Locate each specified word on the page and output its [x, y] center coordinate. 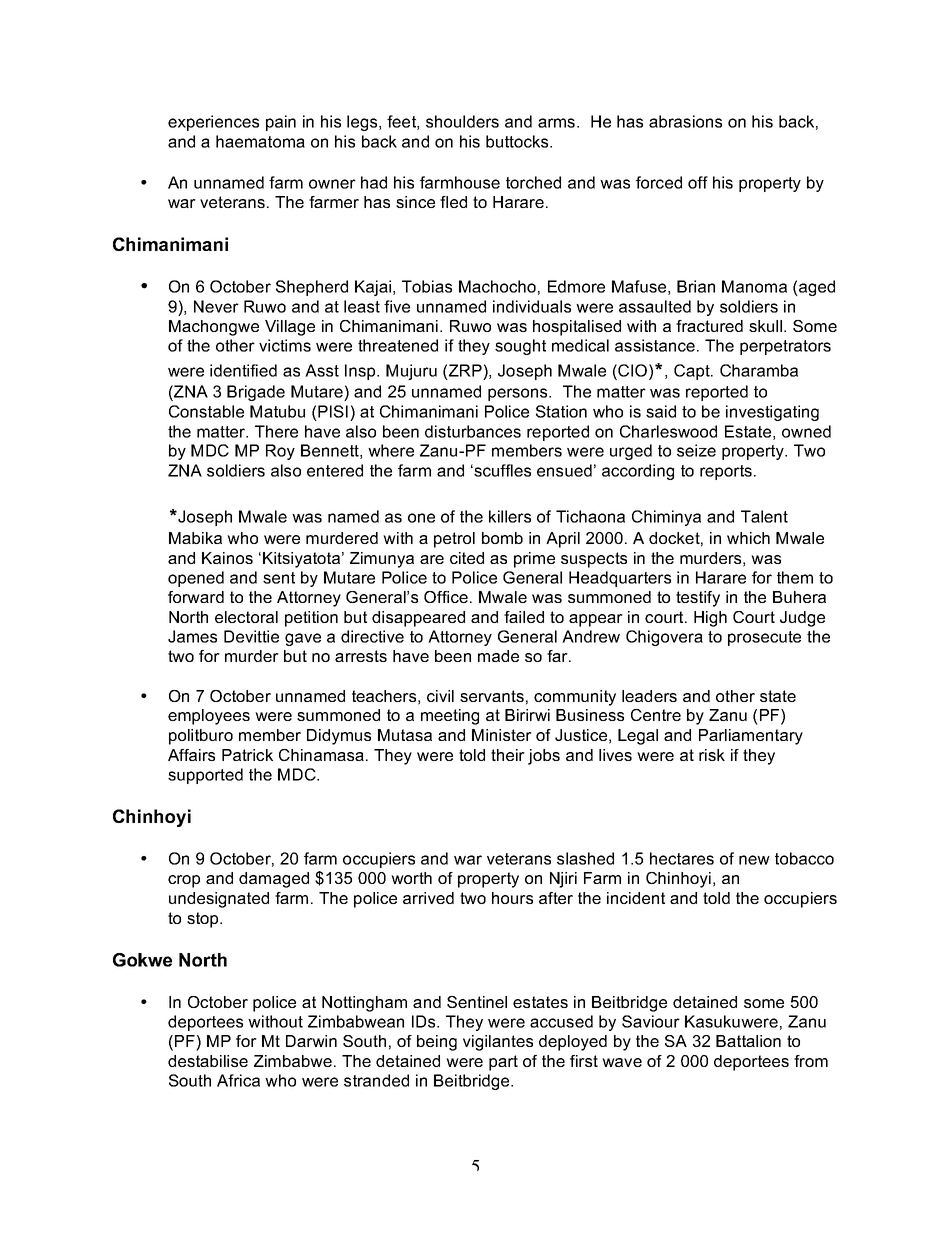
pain [281, 123]
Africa [238, 1080]
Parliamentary [751, 737]
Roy [280, 452]
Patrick [247, 755]
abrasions [685, 121]
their [508, 755]
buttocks [518, 141]
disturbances [473, 431]
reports [727, 472]
